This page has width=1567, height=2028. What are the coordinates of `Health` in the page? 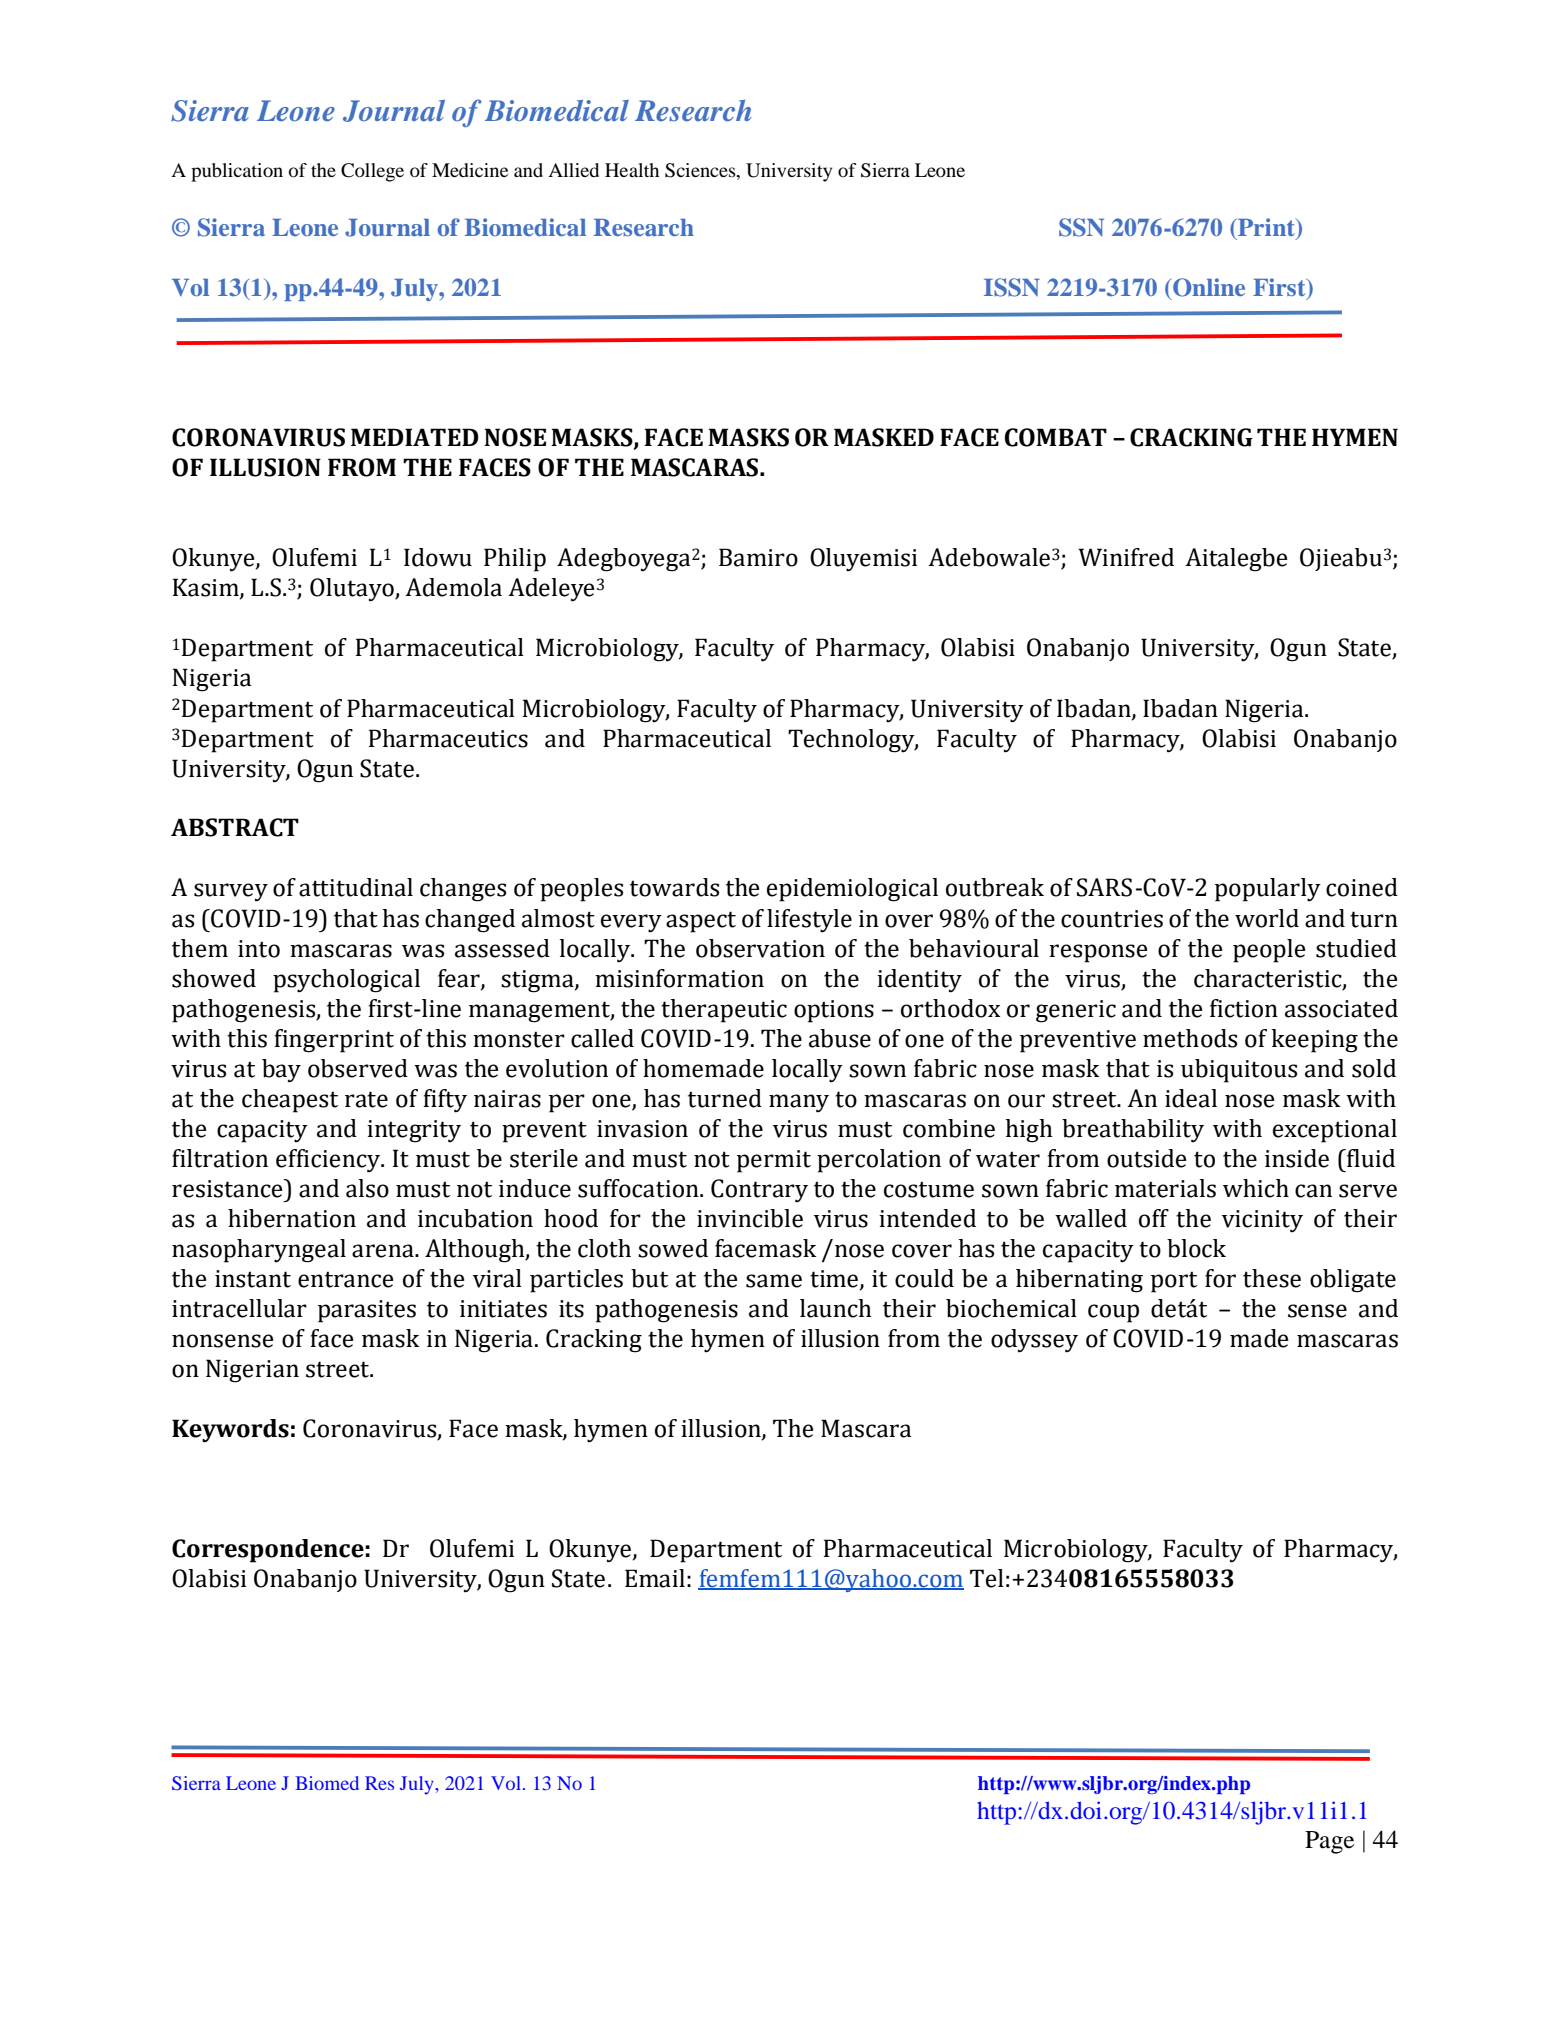 It's located at (632, 170).
